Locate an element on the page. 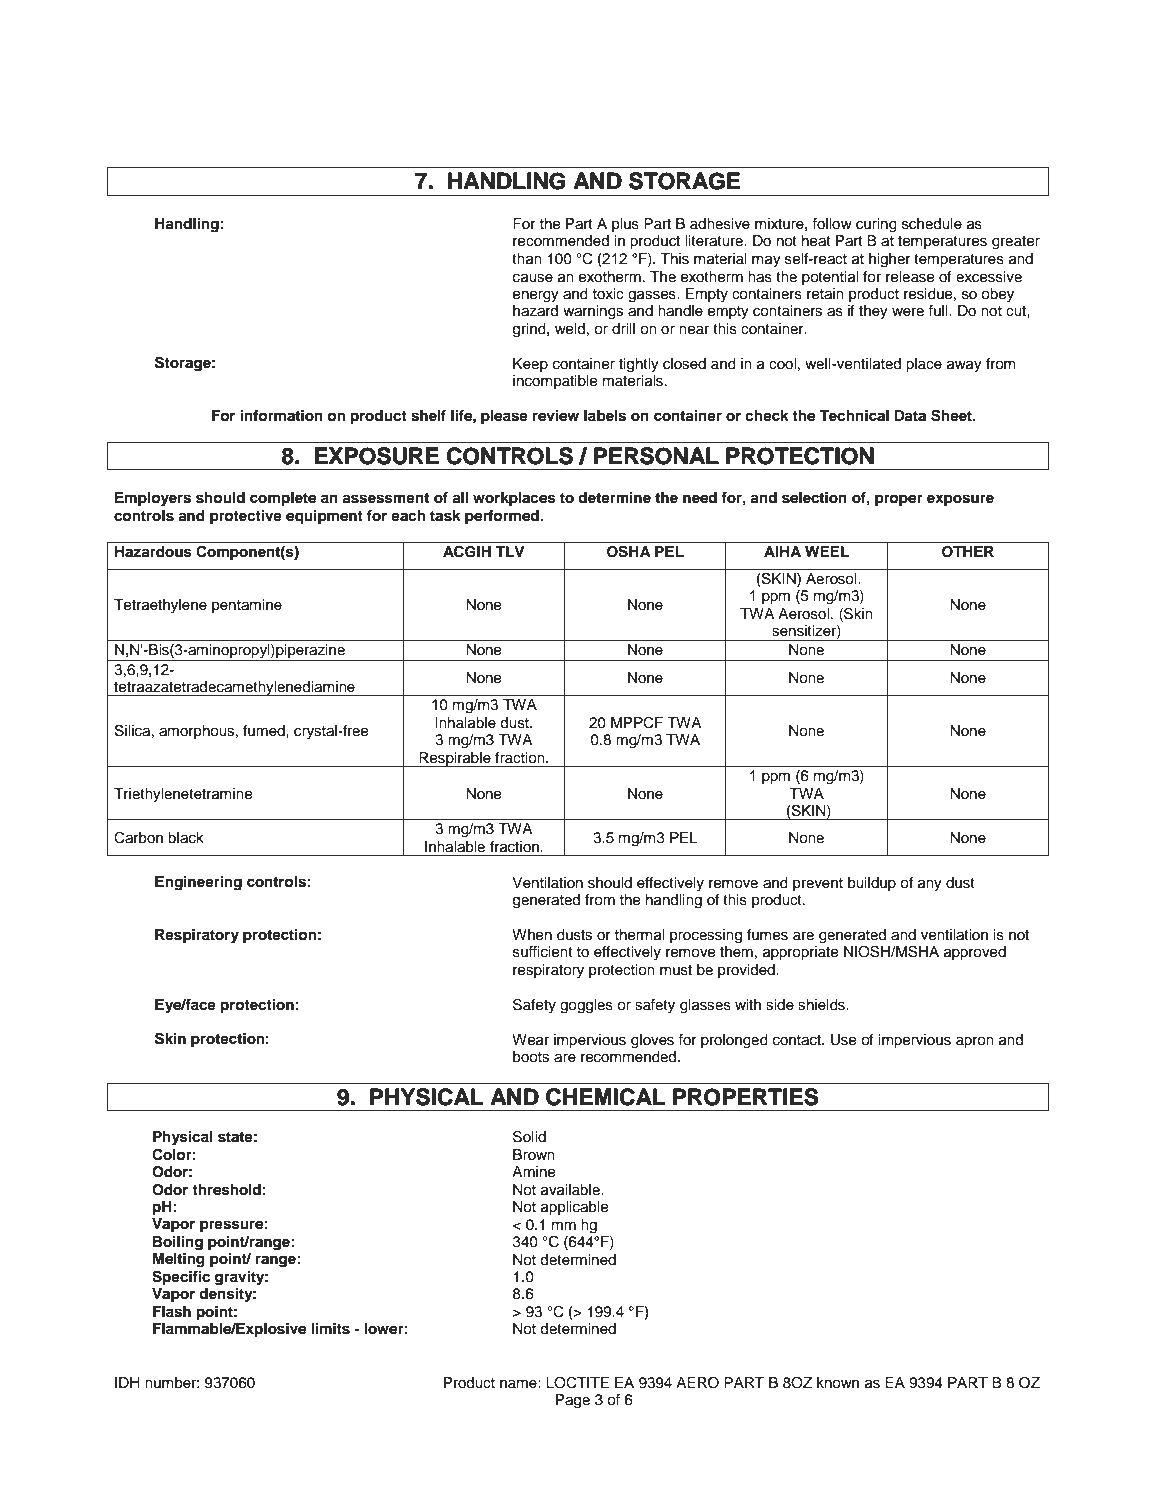  LOCTITE is located at coordinates (577, 1382).
